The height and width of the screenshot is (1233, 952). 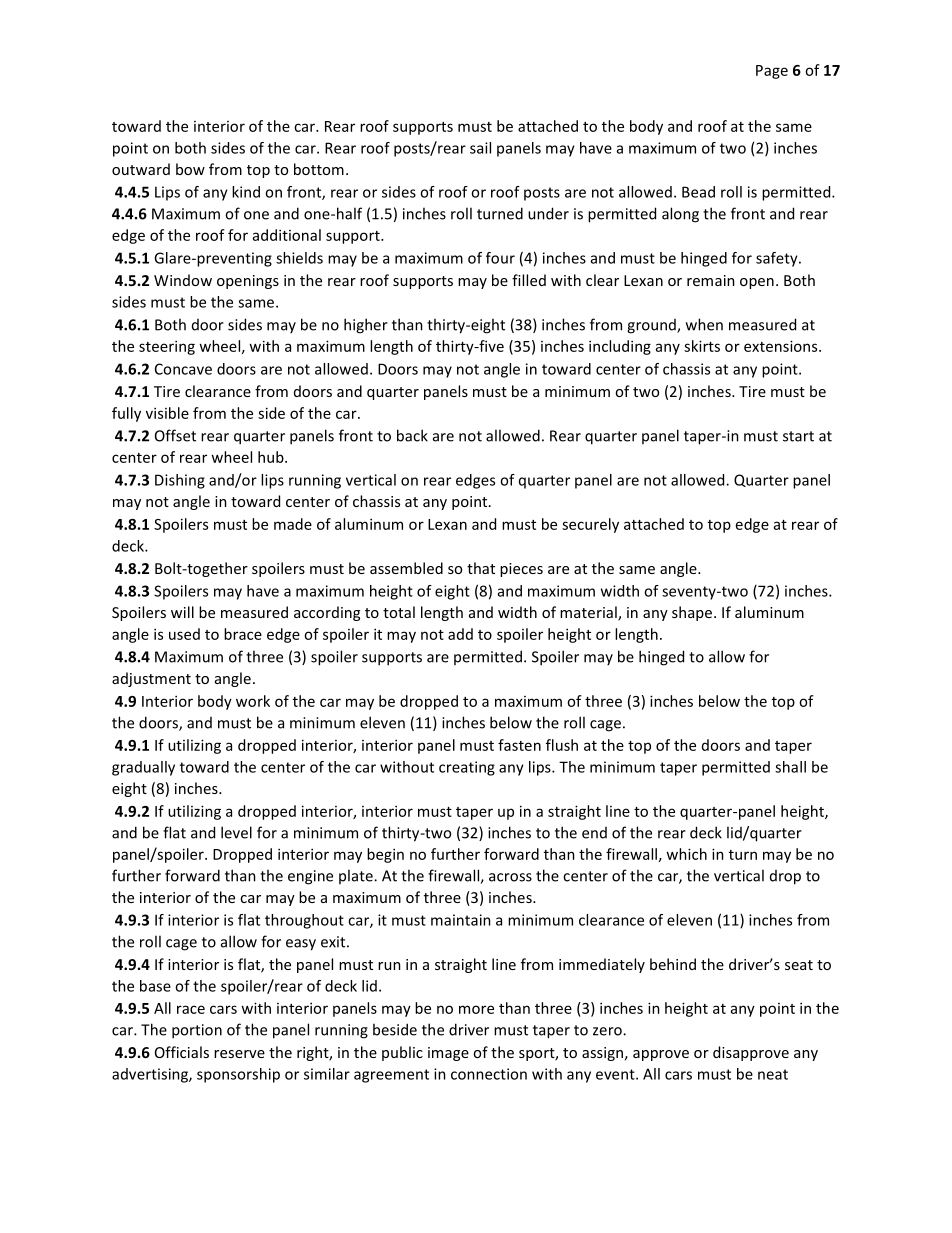 What do you see at coordinates (693, 613) in the screenshot?
I see `shape` at bounding box center [693, 613].
